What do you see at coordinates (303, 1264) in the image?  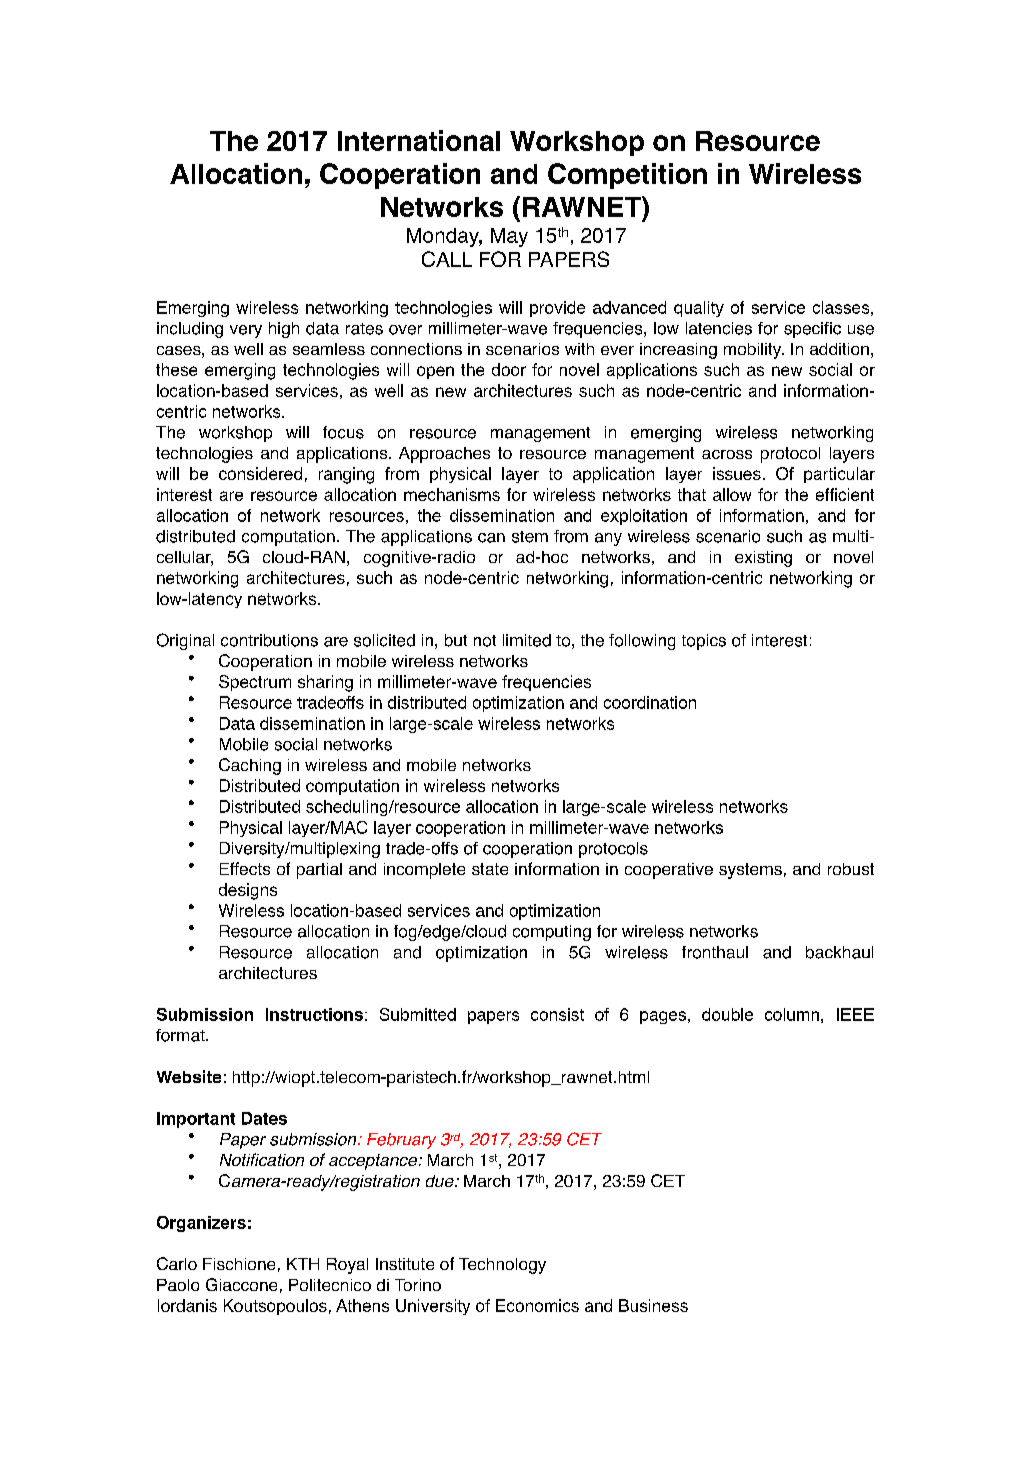 I see `KTH` at bounding box center [303, 1264].
